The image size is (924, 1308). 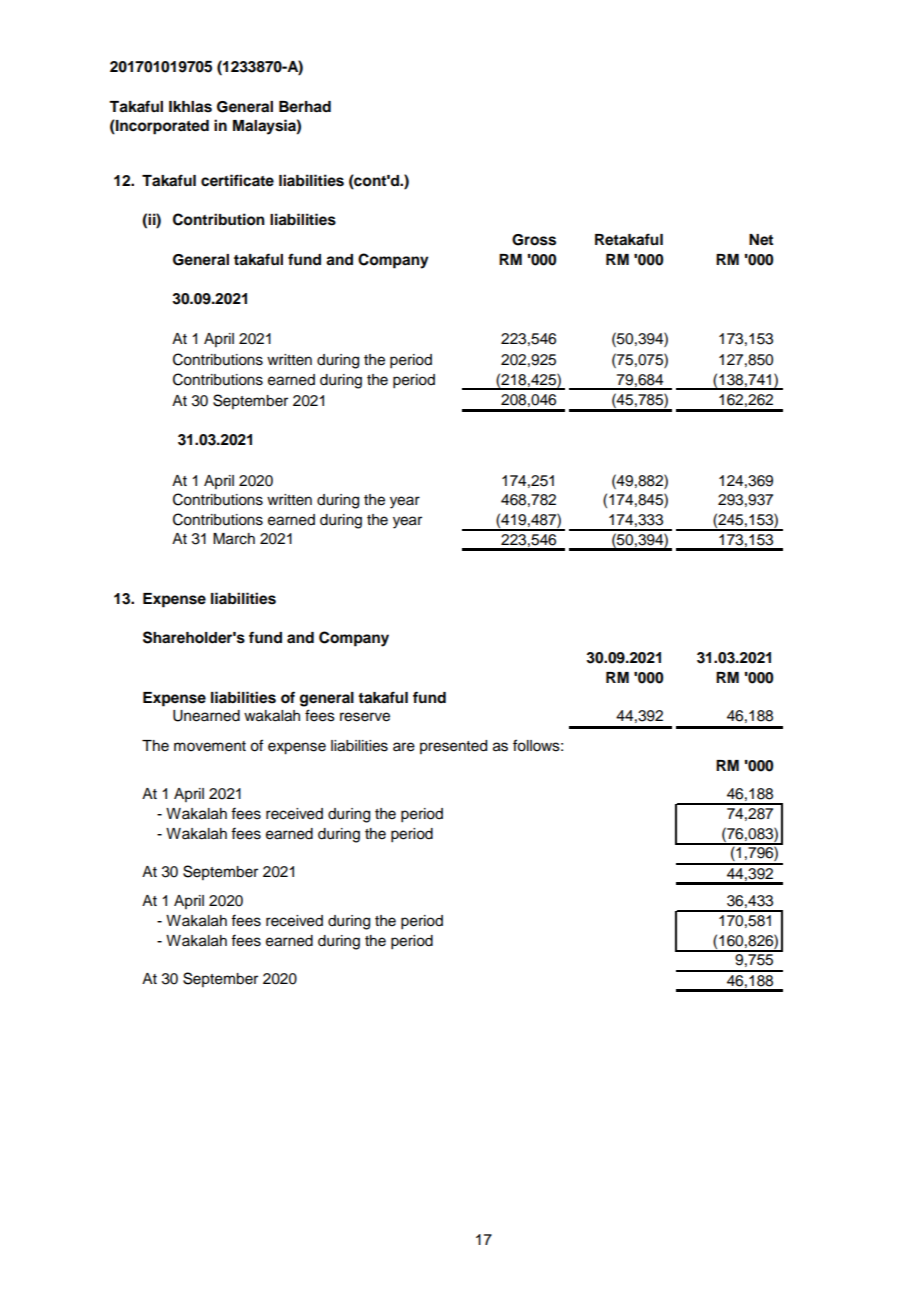 What do you see at coordinates (305, 107) in the screenshot?
I see `Berhad` at bounding box center [305, 107].
